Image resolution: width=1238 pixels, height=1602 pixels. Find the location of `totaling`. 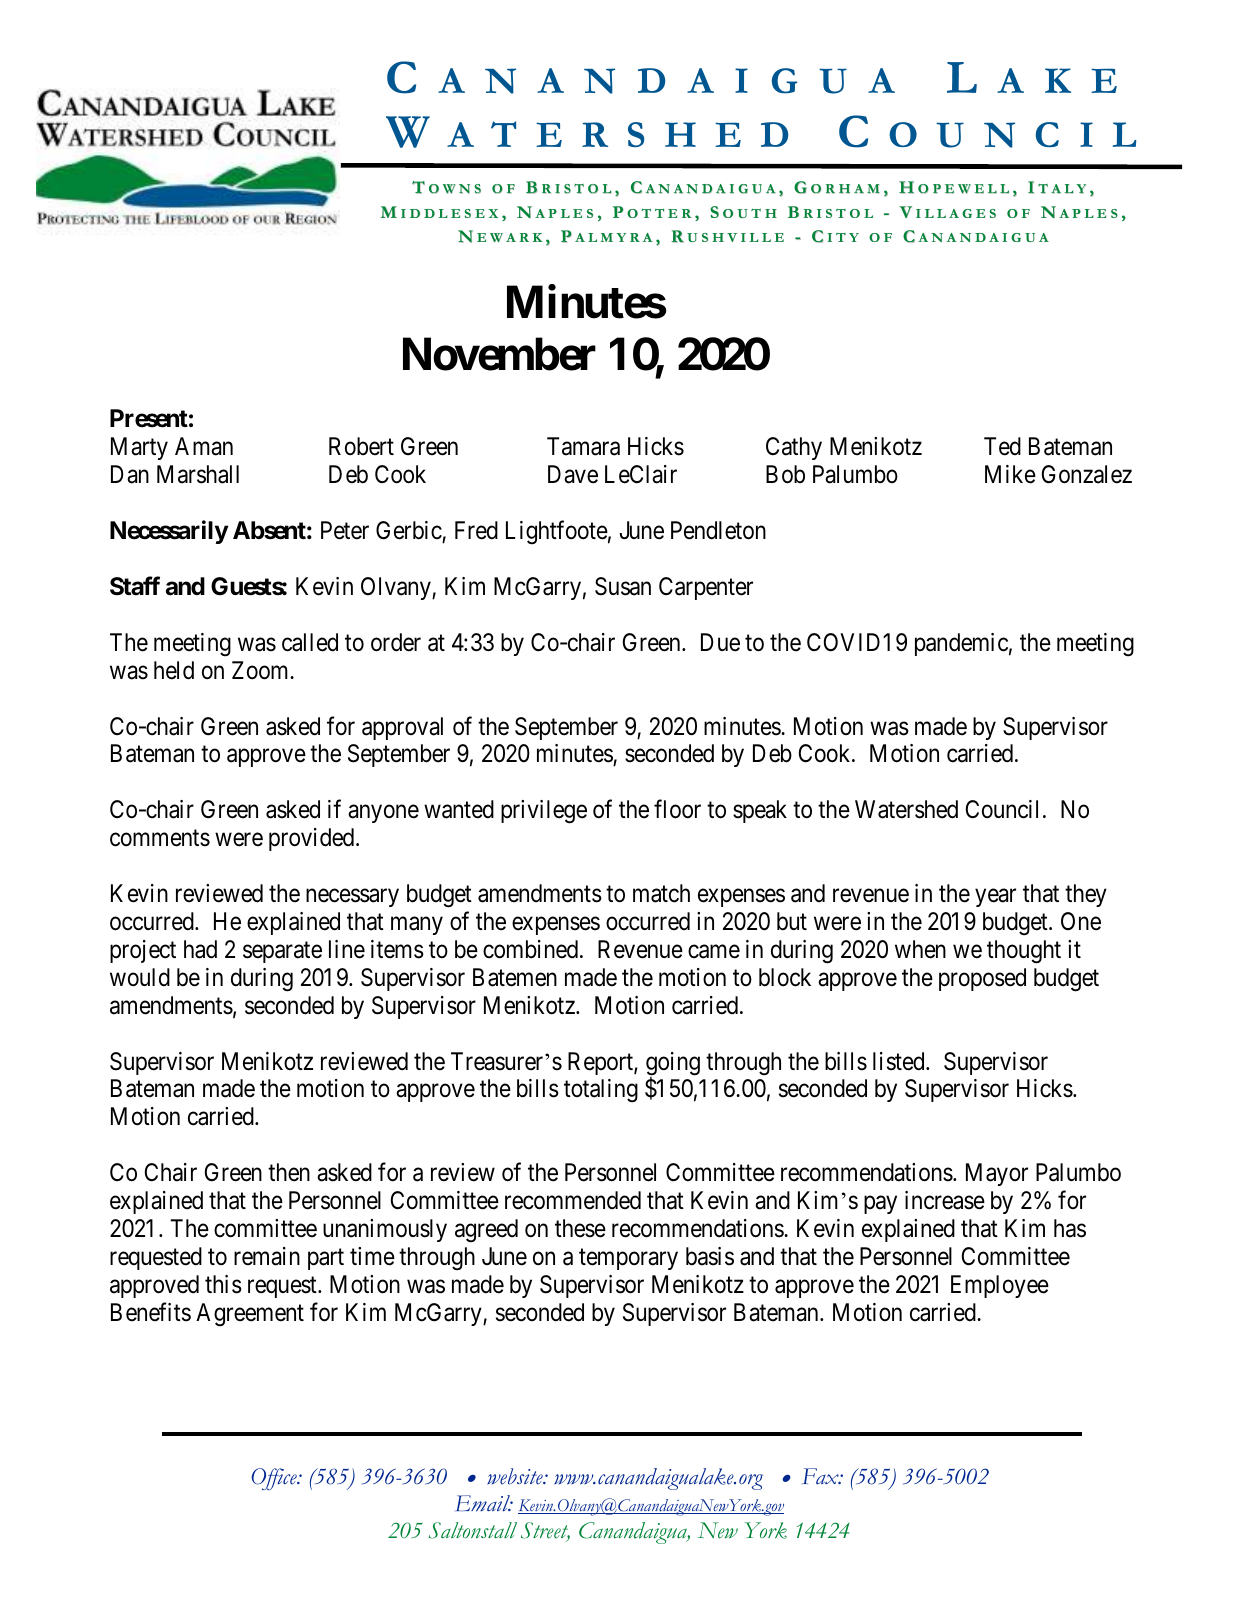

totaling is located at coordinates (601, 1091).
